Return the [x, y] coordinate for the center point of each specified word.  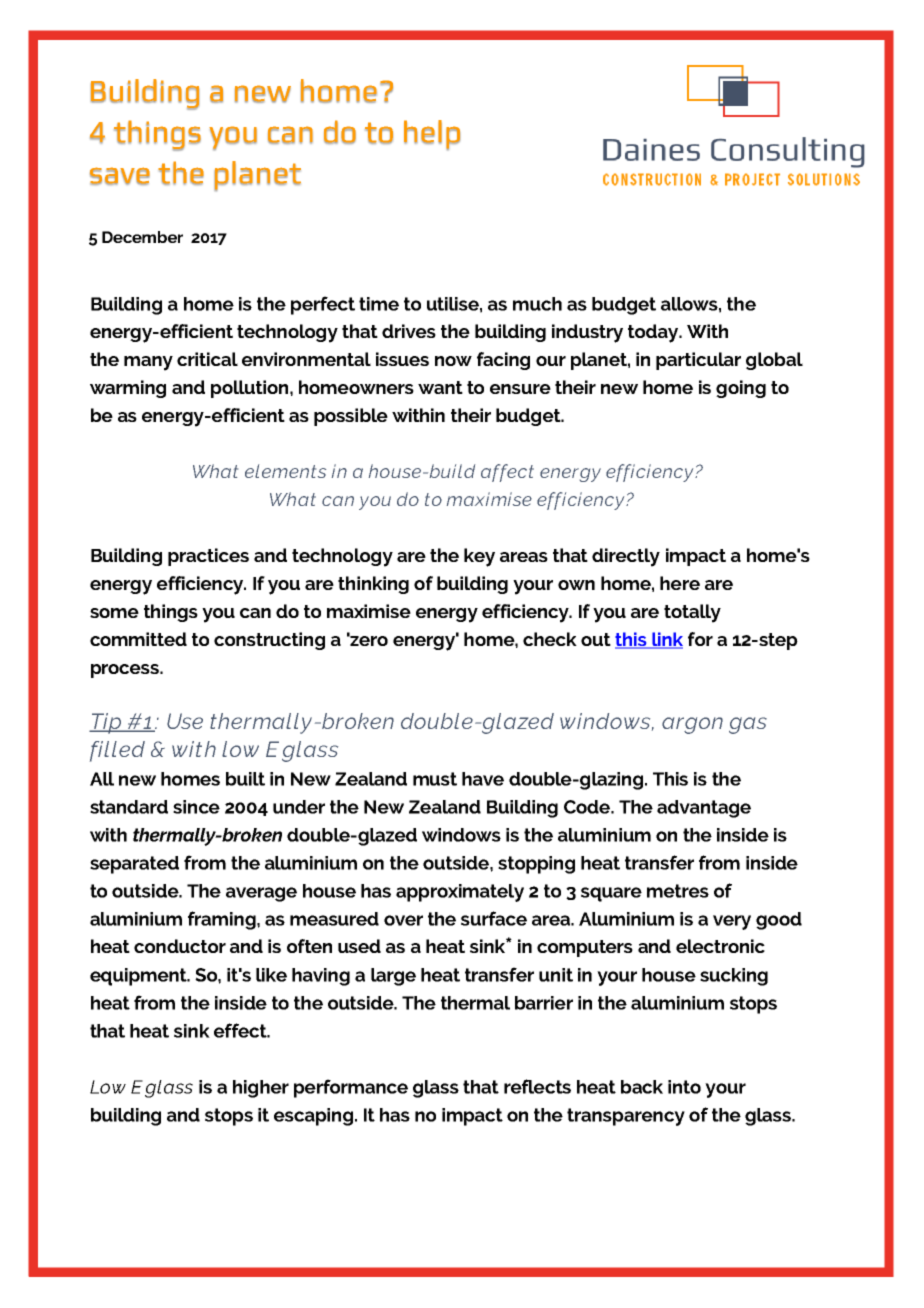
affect [507, 473]
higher [261, 1089]
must [435, 779]
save [120, 176]
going [741, 389]
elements [285, 471]
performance [351, 1088]
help [432, 135]
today [654, 333]
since [196, 807]
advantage [704, 809]
